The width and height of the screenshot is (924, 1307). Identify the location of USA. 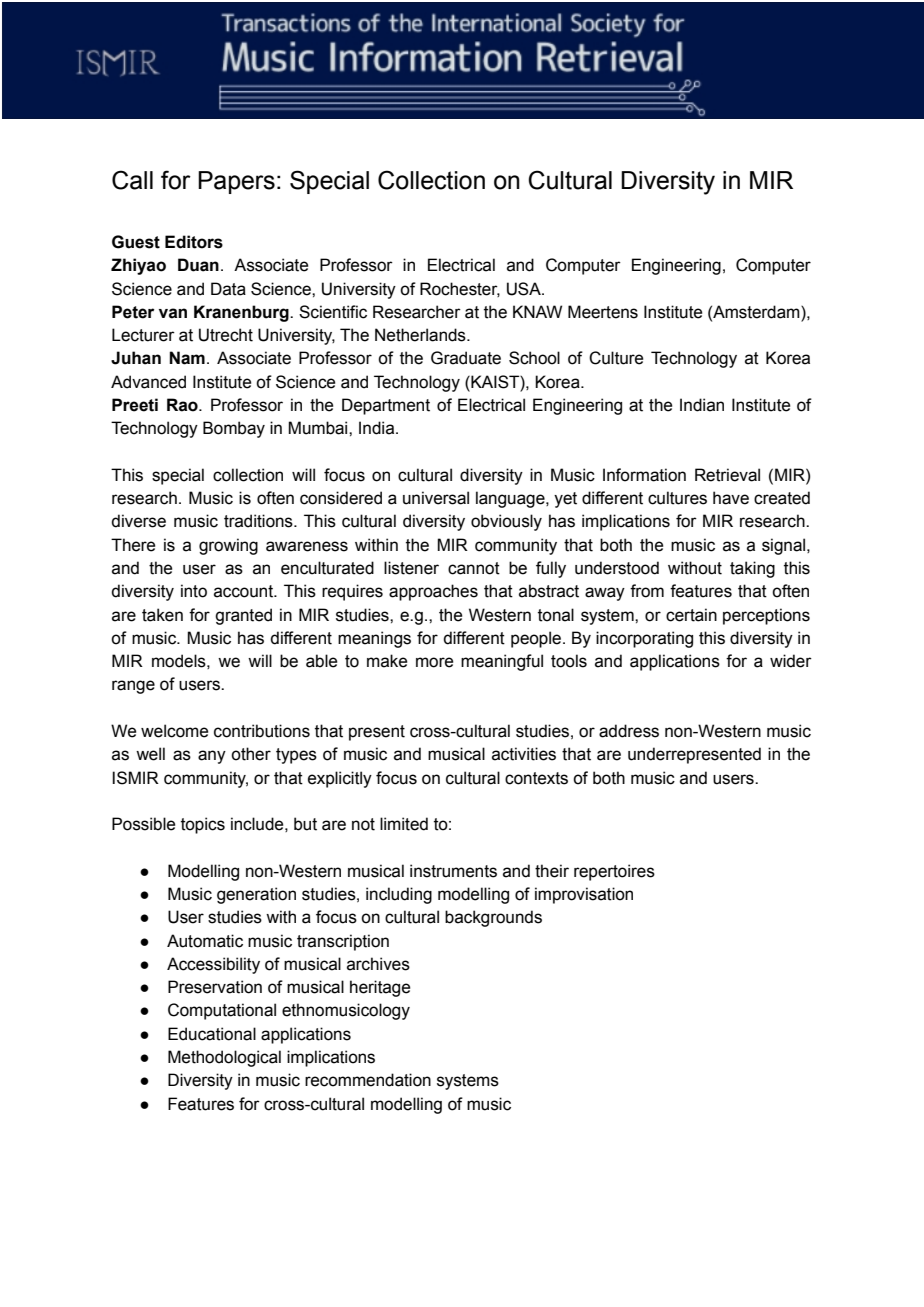
(525, 289).
